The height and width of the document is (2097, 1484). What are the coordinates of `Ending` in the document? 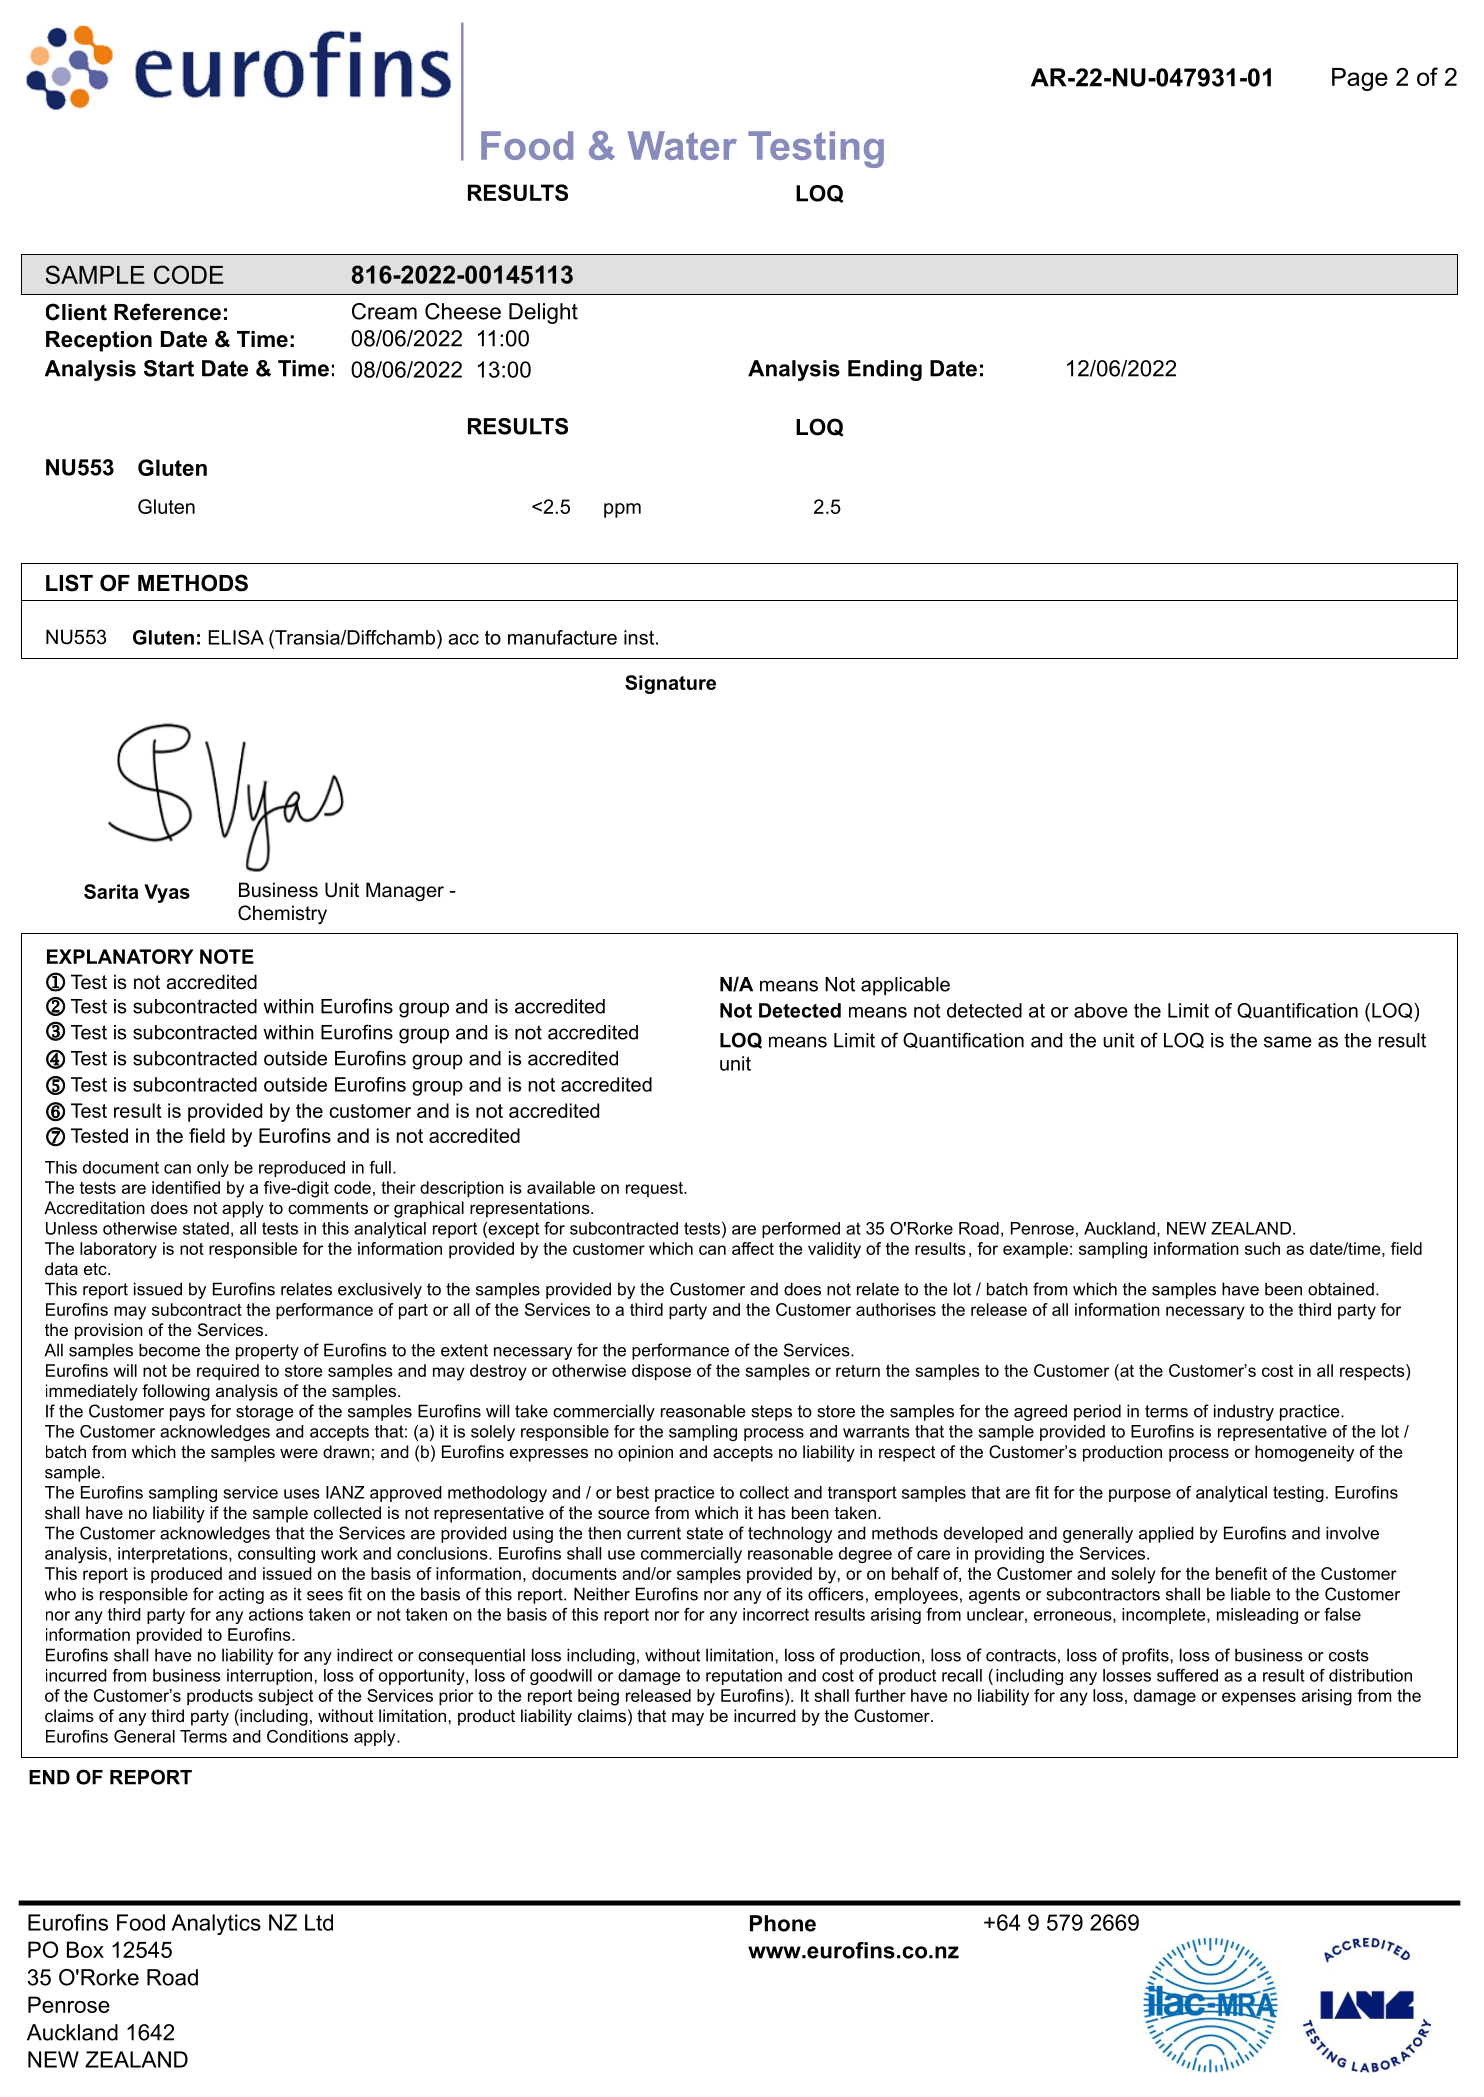 It's located at (885, 370).
